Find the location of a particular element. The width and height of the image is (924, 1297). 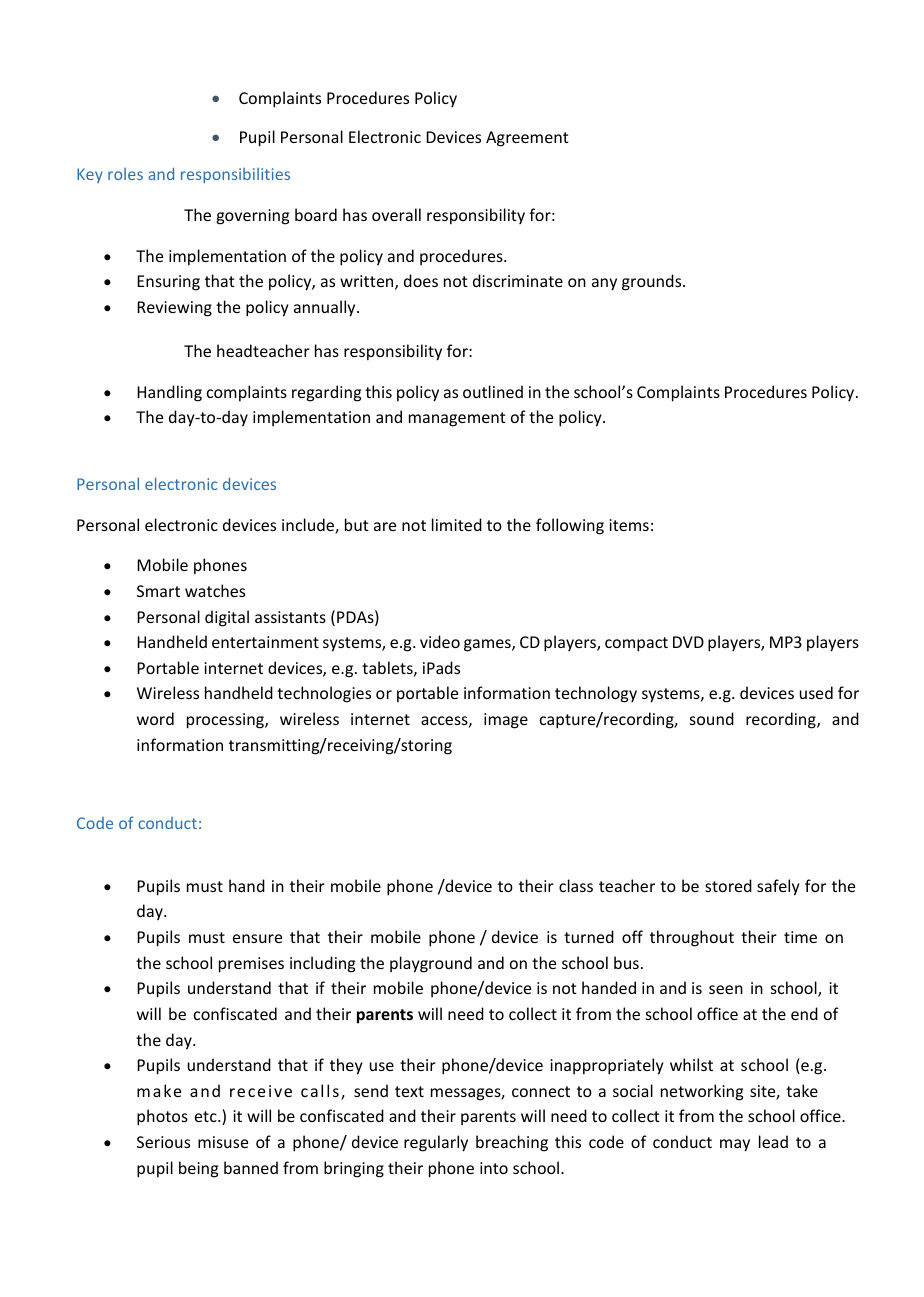

overall is located at coordinates (396, 214).
